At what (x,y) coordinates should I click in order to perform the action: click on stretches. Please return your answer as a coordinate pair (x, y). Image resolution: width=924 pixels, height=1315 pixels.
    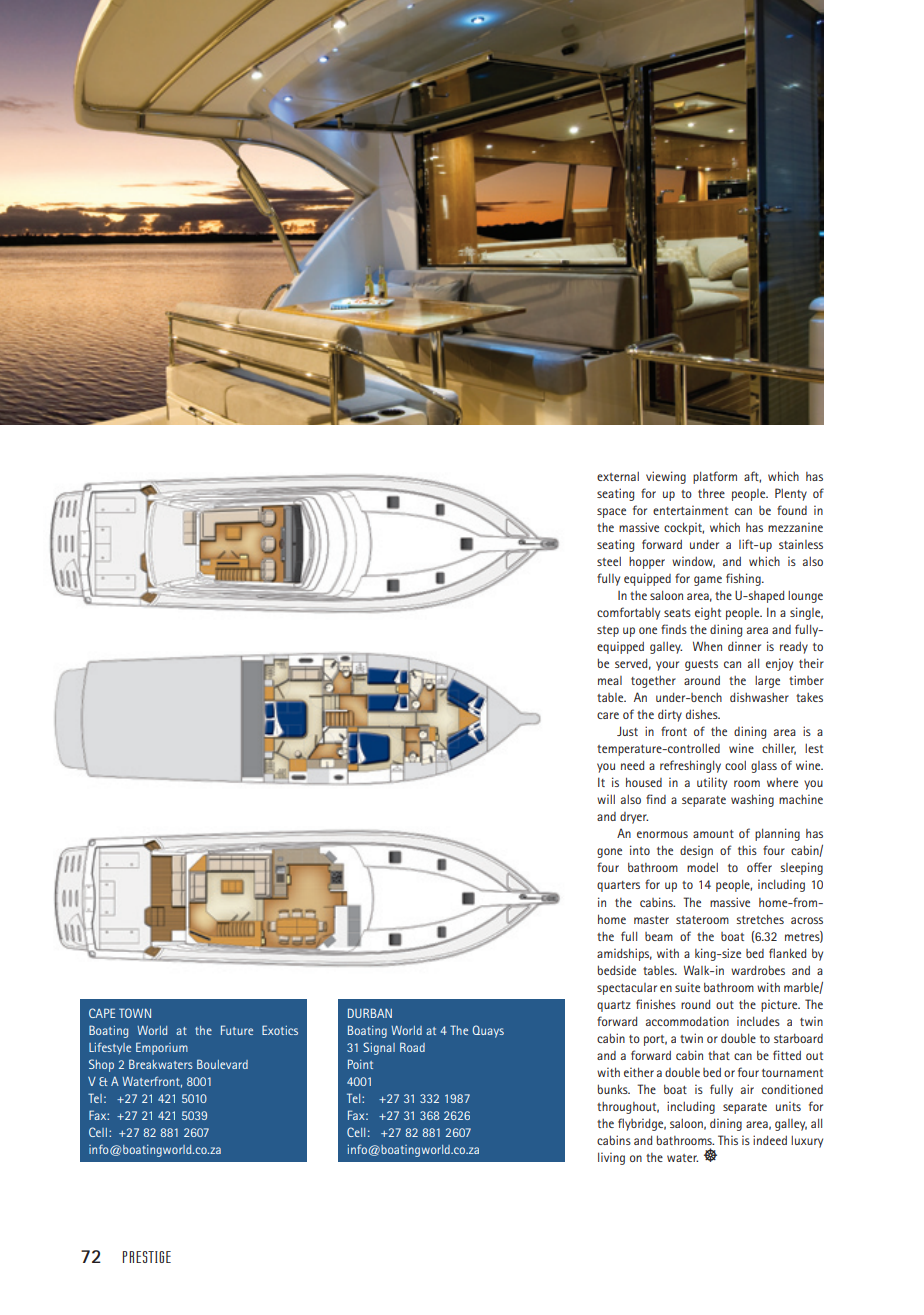
    Looking at the image, I should click on (760, 919).
